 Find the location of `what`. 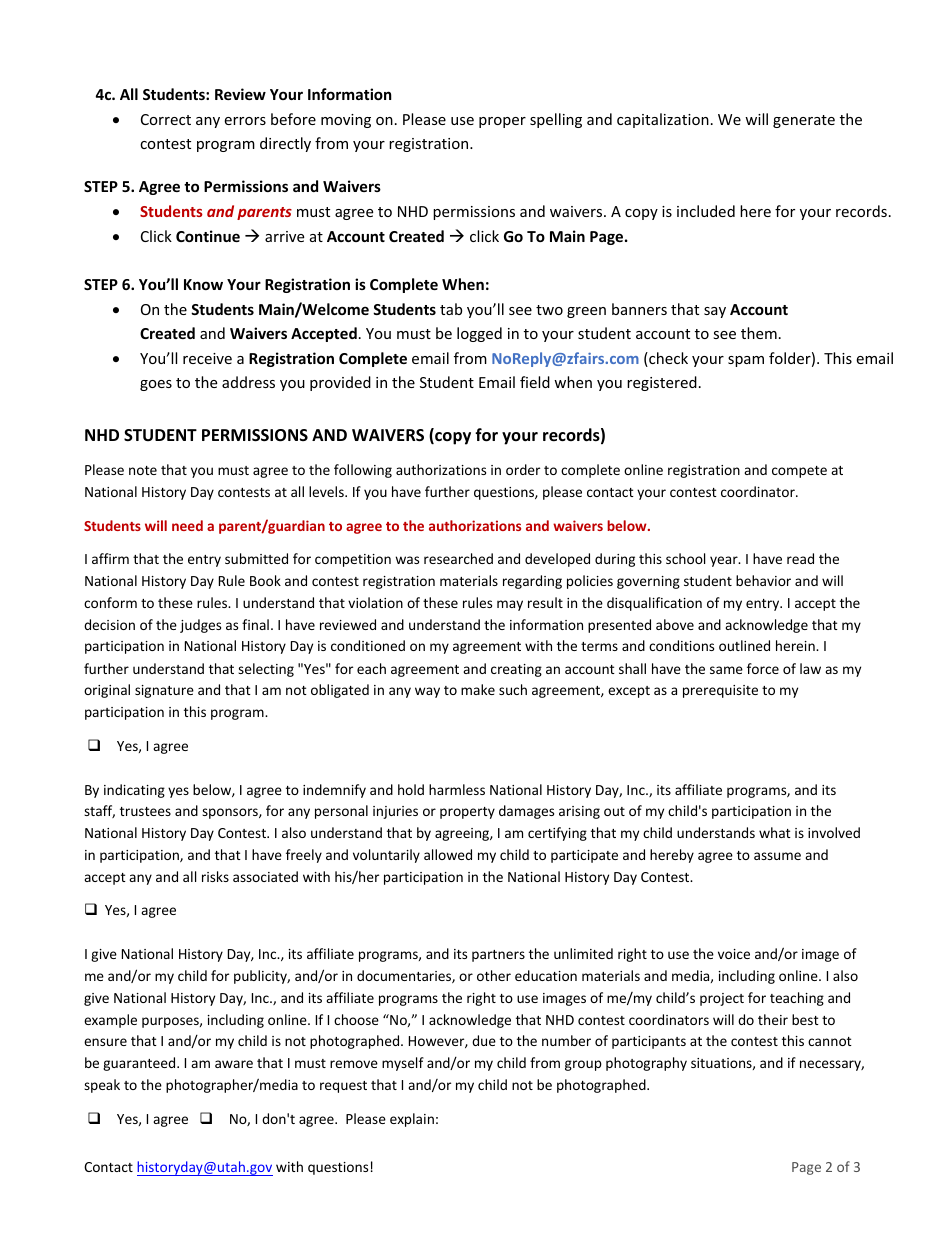

what is located at coordinates (775, 832).
